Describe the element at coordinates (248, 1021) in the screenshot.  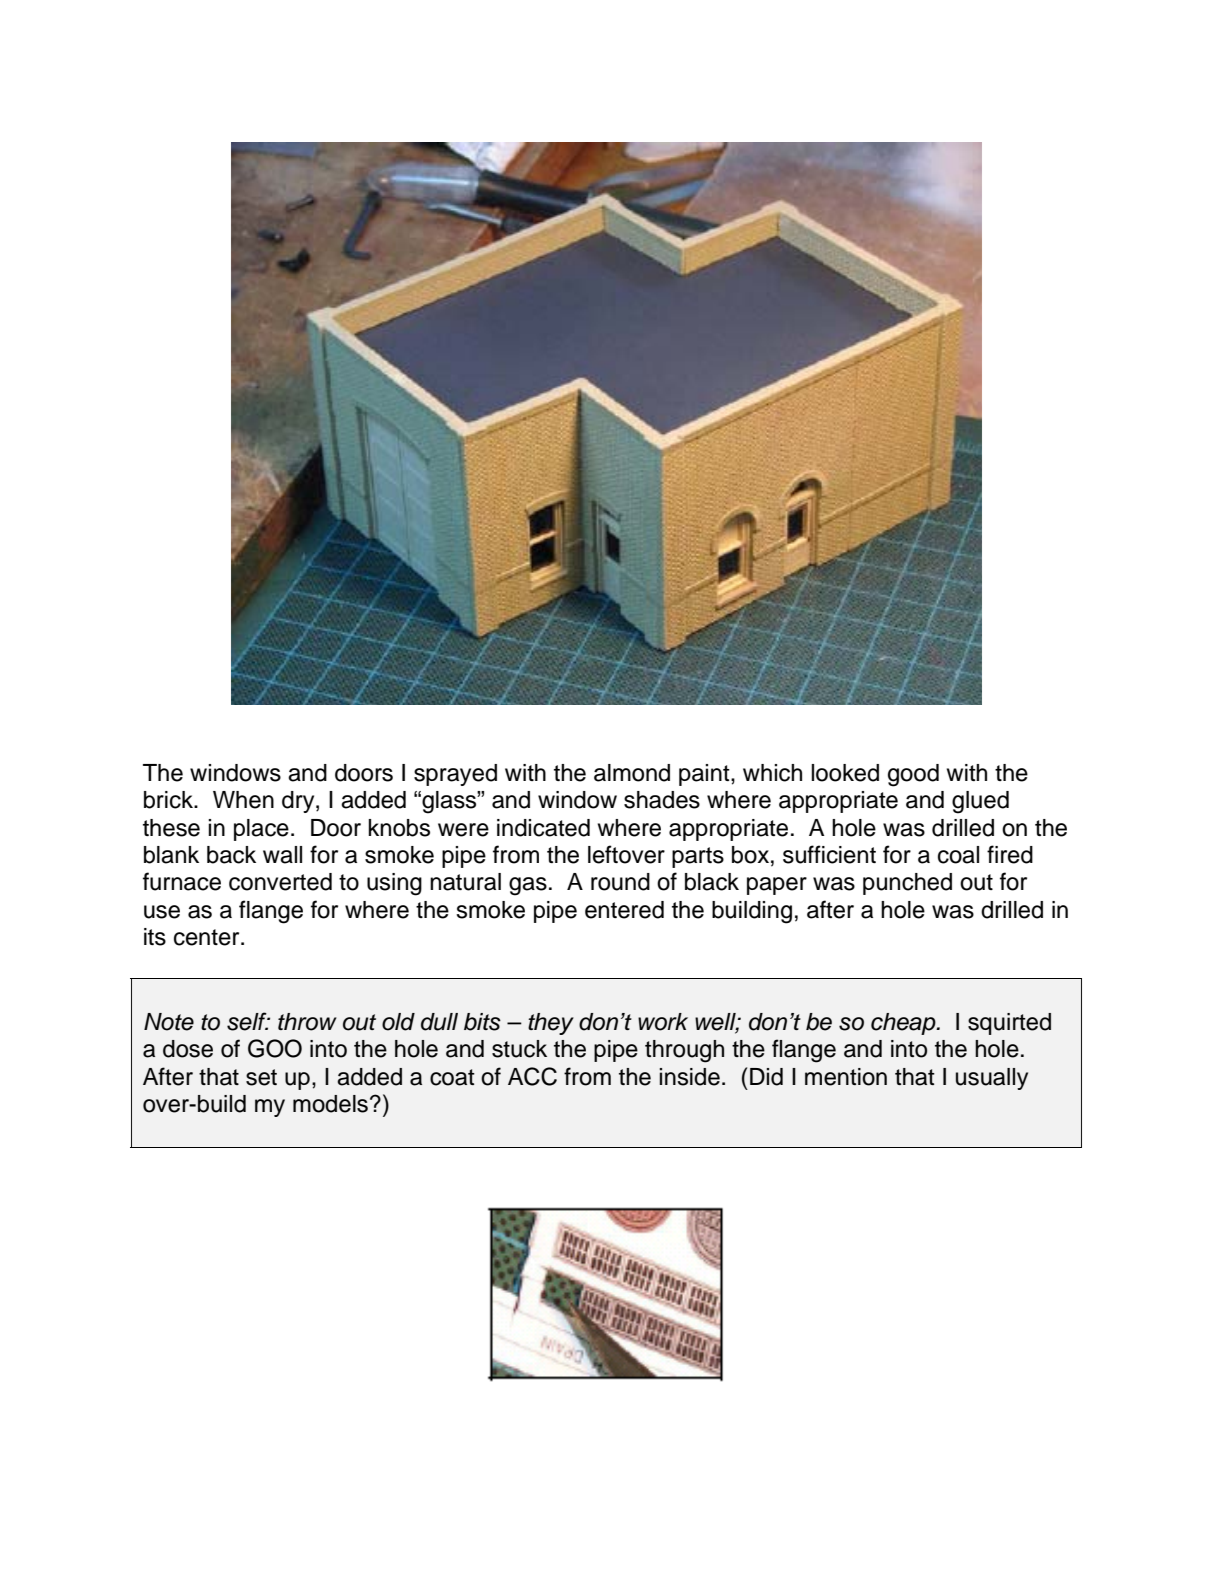
I see `self` at that location.
